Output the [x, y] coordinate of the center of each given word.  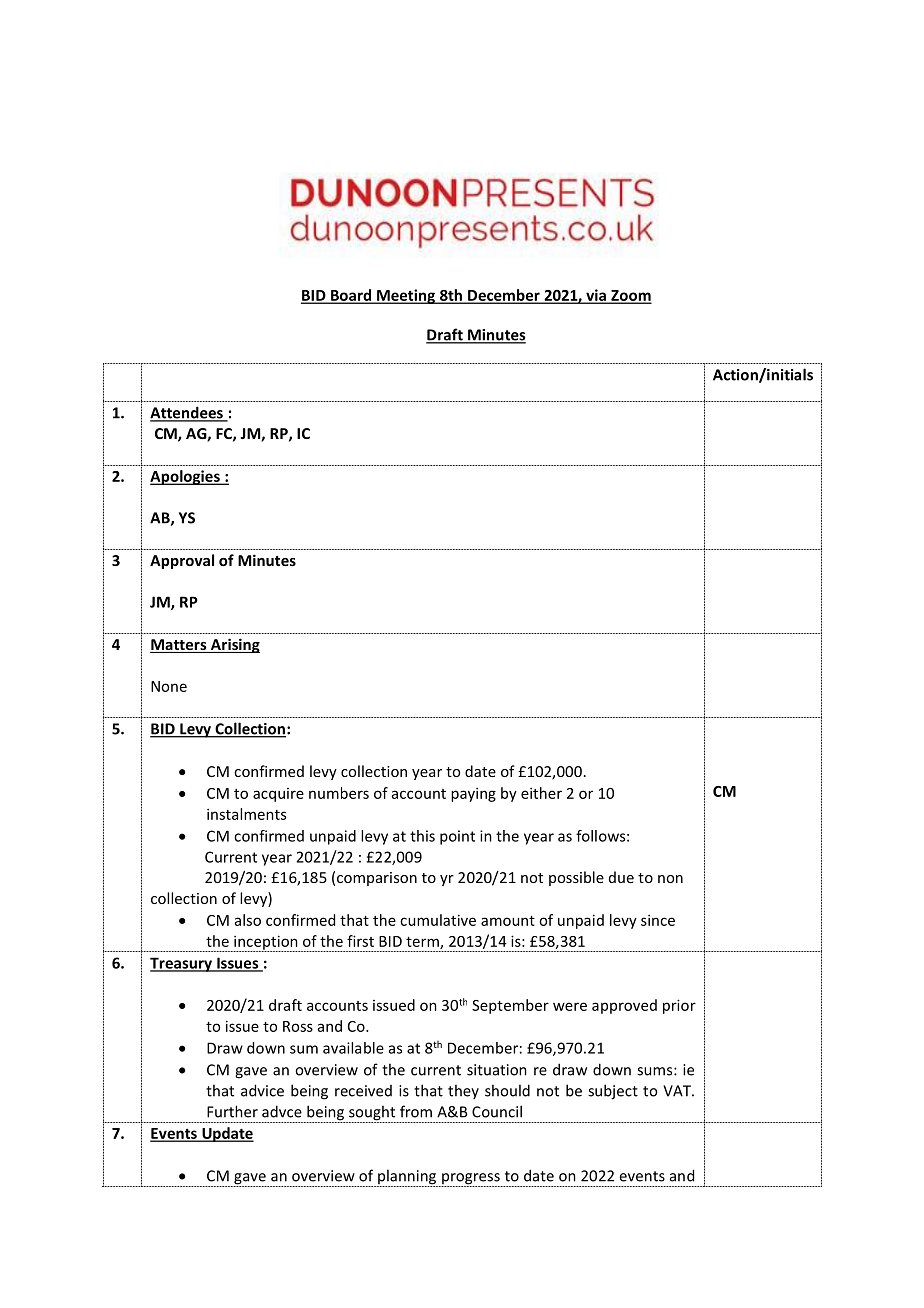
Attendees [187, 413]
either [541, 793]
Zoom [630, 296]
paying [473, 794]
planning [407, 1178]
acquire [278, 795]
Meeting [406, 296]
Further [232, 1111]
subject [613, 1092]
